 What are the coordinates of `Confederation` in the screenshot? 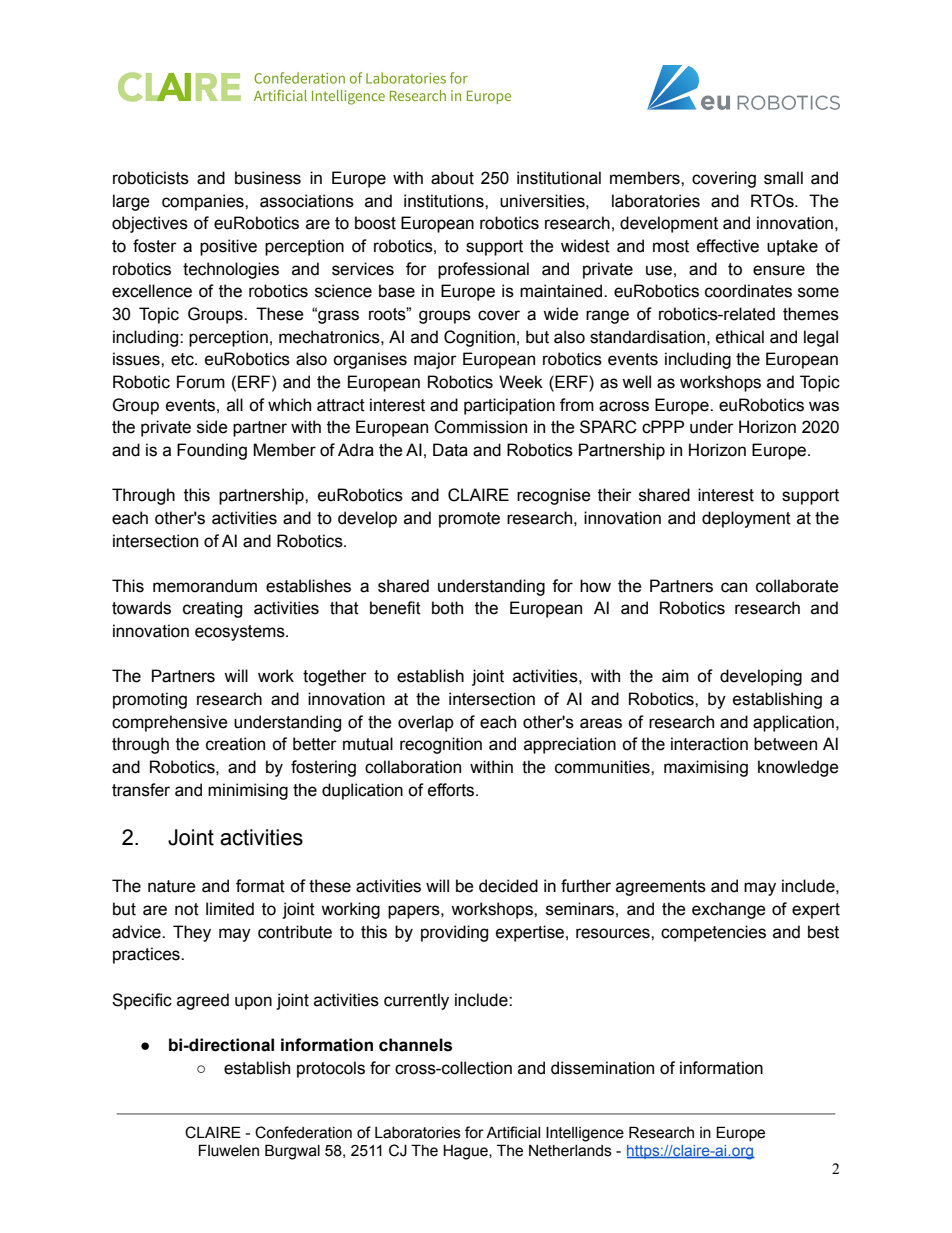 It's located at (303, 1132).
